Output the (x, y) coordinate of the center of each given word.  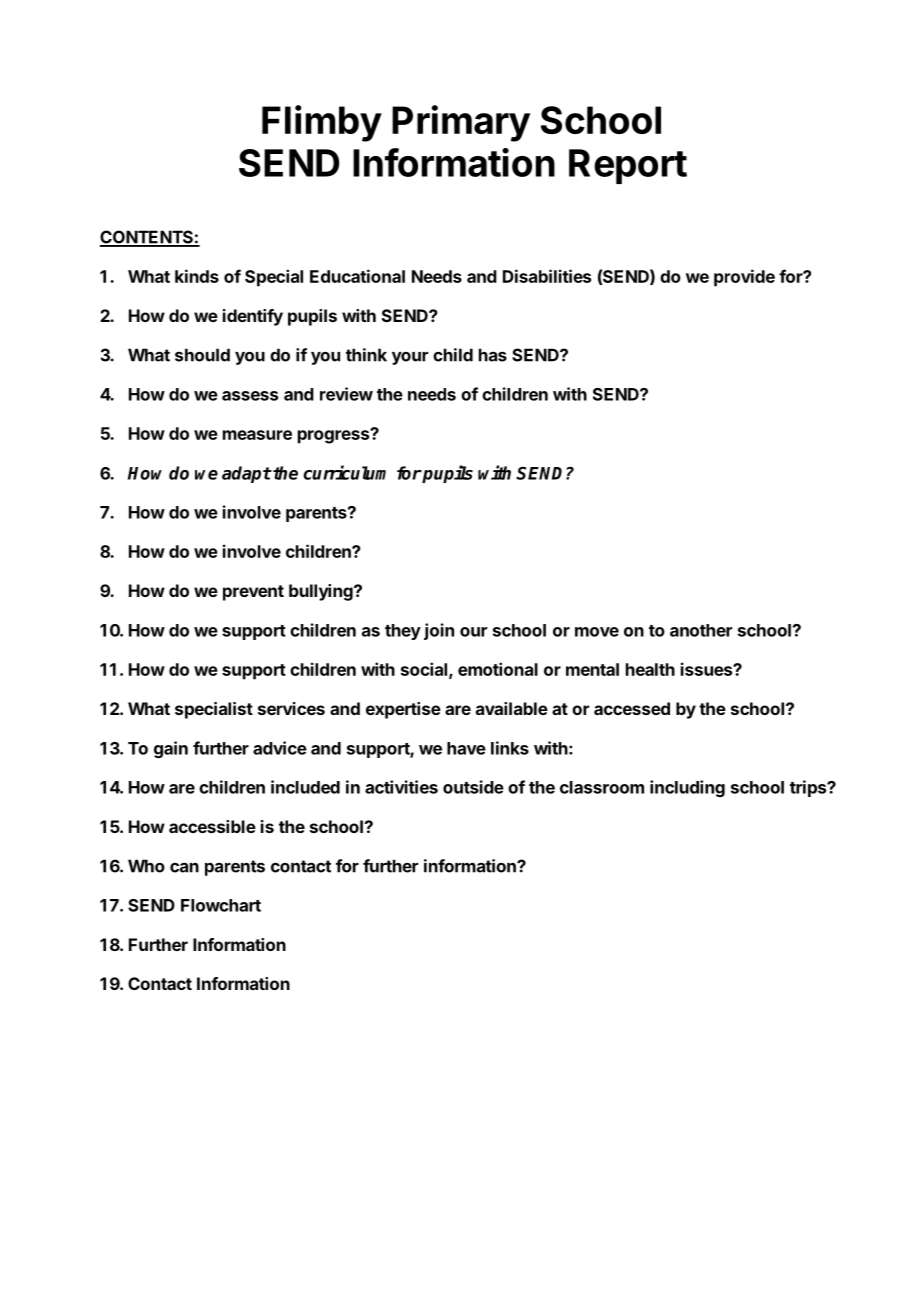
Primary (461, 123)
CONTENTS (147, 238)
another (701, 630)
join (439, 631)
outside (473, 787)
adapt (246, 474)
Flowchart (221, 905)
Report (628, 166)
